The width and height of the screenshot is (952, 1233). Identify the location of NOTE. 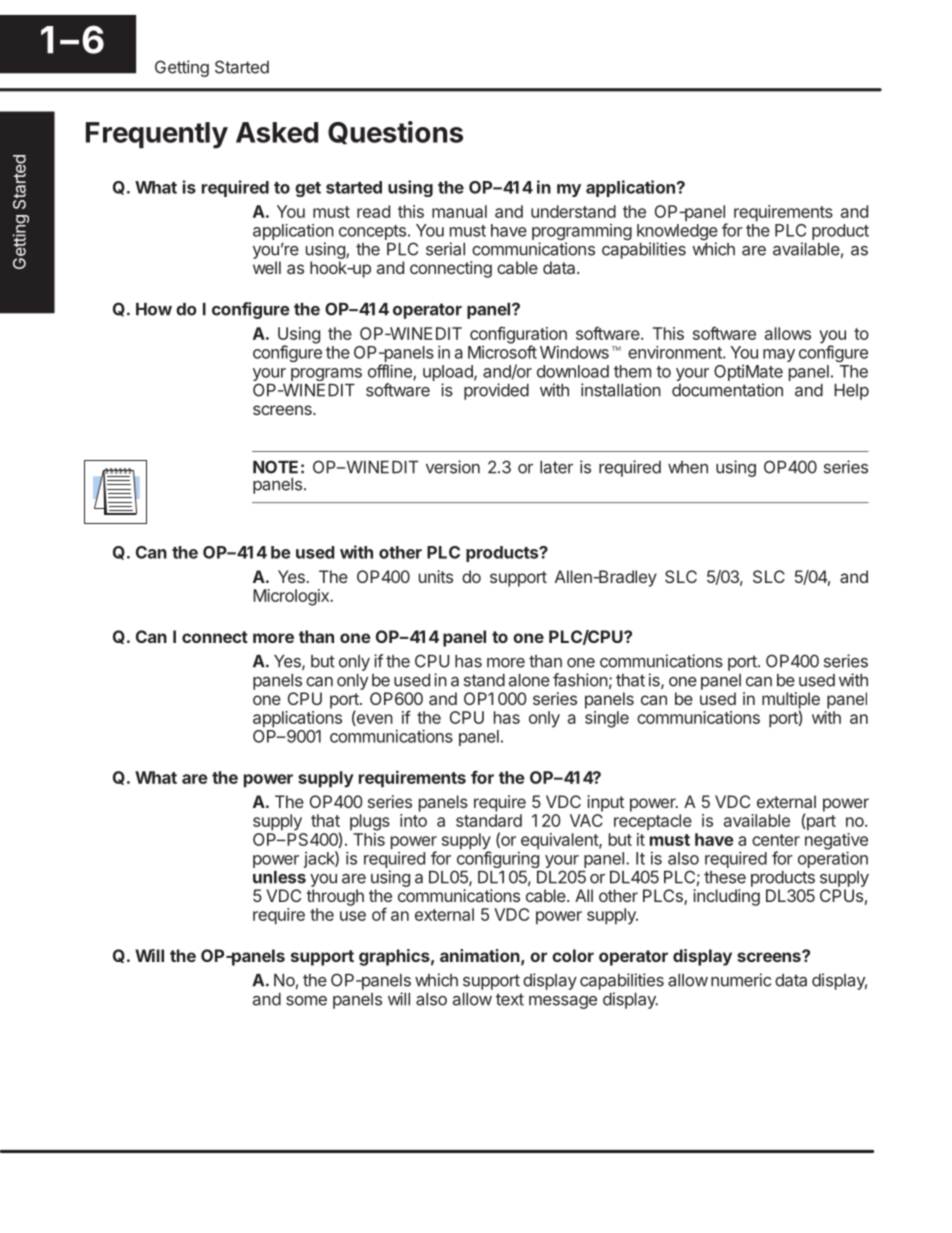
(275, 467).
